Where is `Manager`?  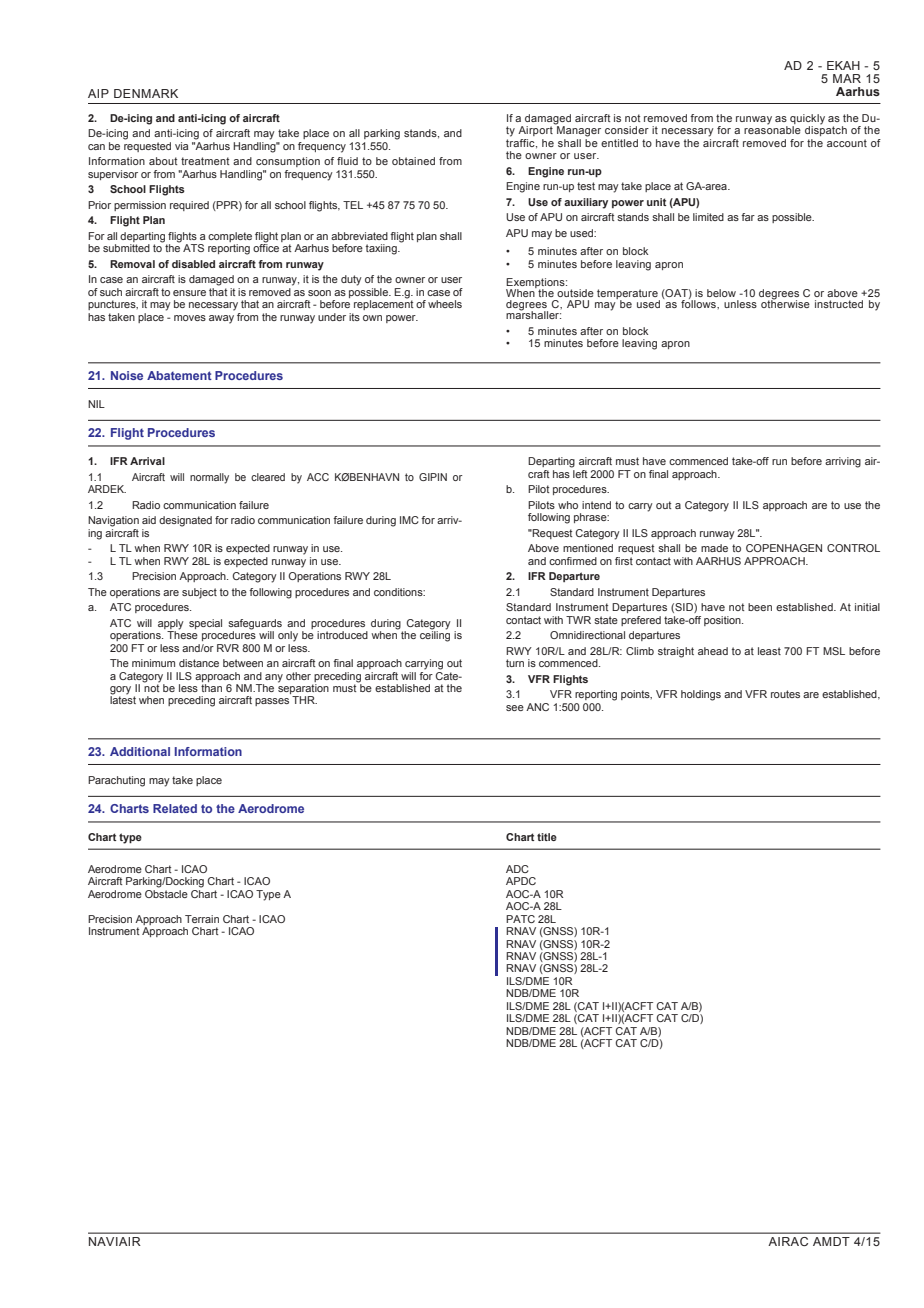 Manager is located at coordinates (578, 130).
